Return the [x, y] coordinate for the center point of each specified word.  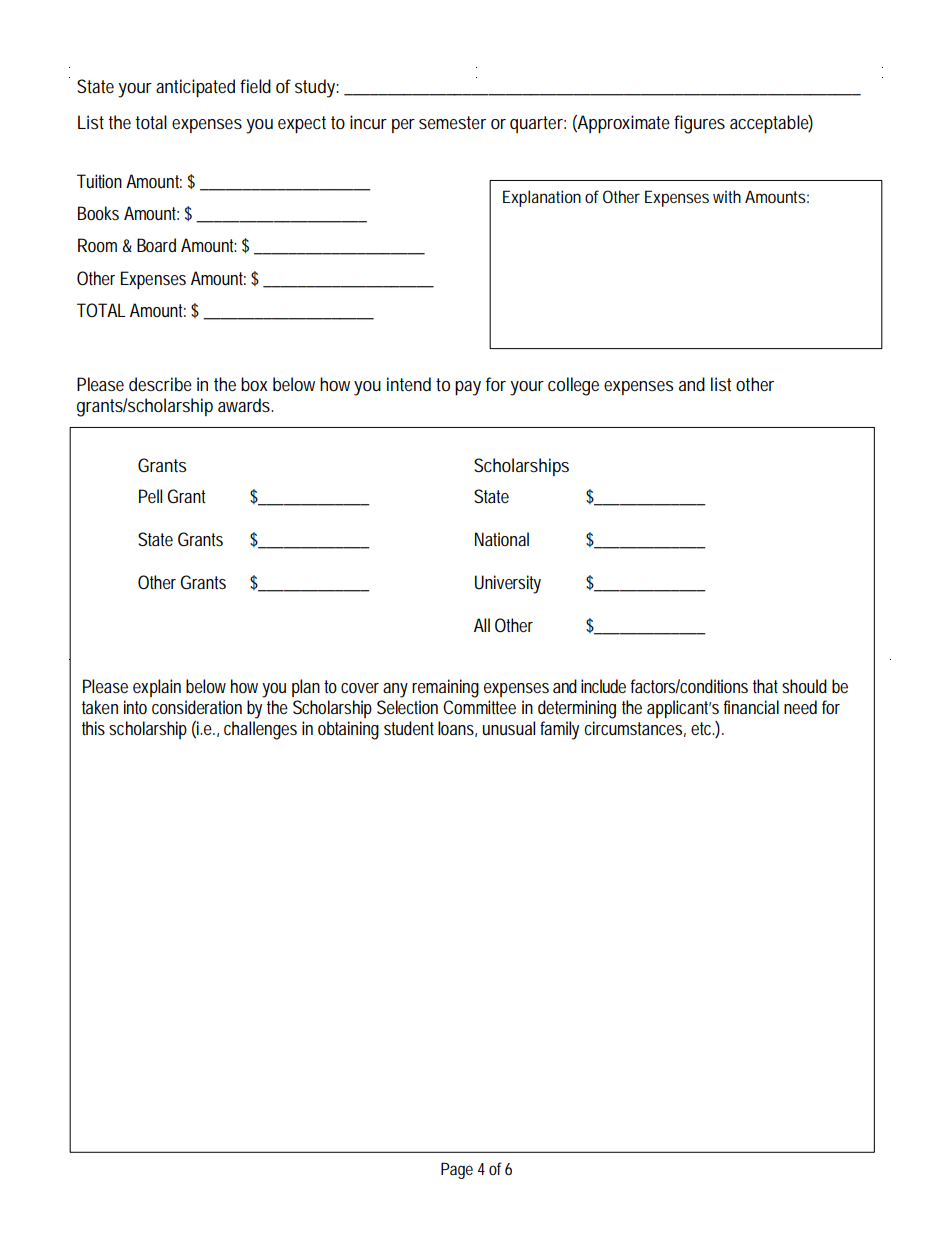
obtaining [348, 730]
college [573, 386]
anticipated [195, 88]
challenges [260, 730]
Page [457, 1170]
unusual [509, 728]
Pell [150, 496]
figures [699, 124]
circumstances [635, 729]
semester [452, 122]
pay [468, 388]
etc [703, 729]
